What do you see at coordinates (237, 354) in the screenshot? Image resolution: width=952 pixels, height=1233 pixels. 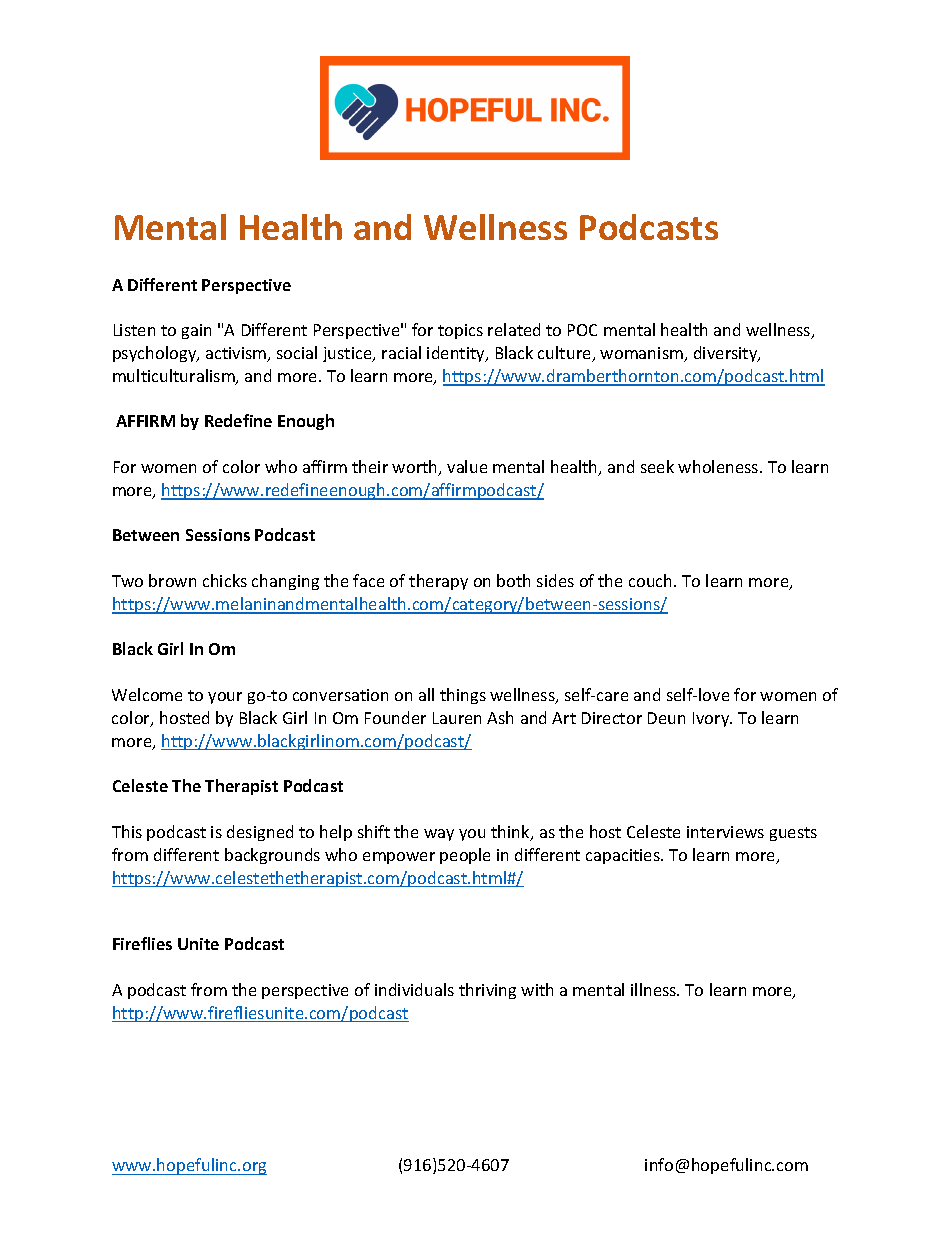 I see `activism` at bounding box center [237, 354].
